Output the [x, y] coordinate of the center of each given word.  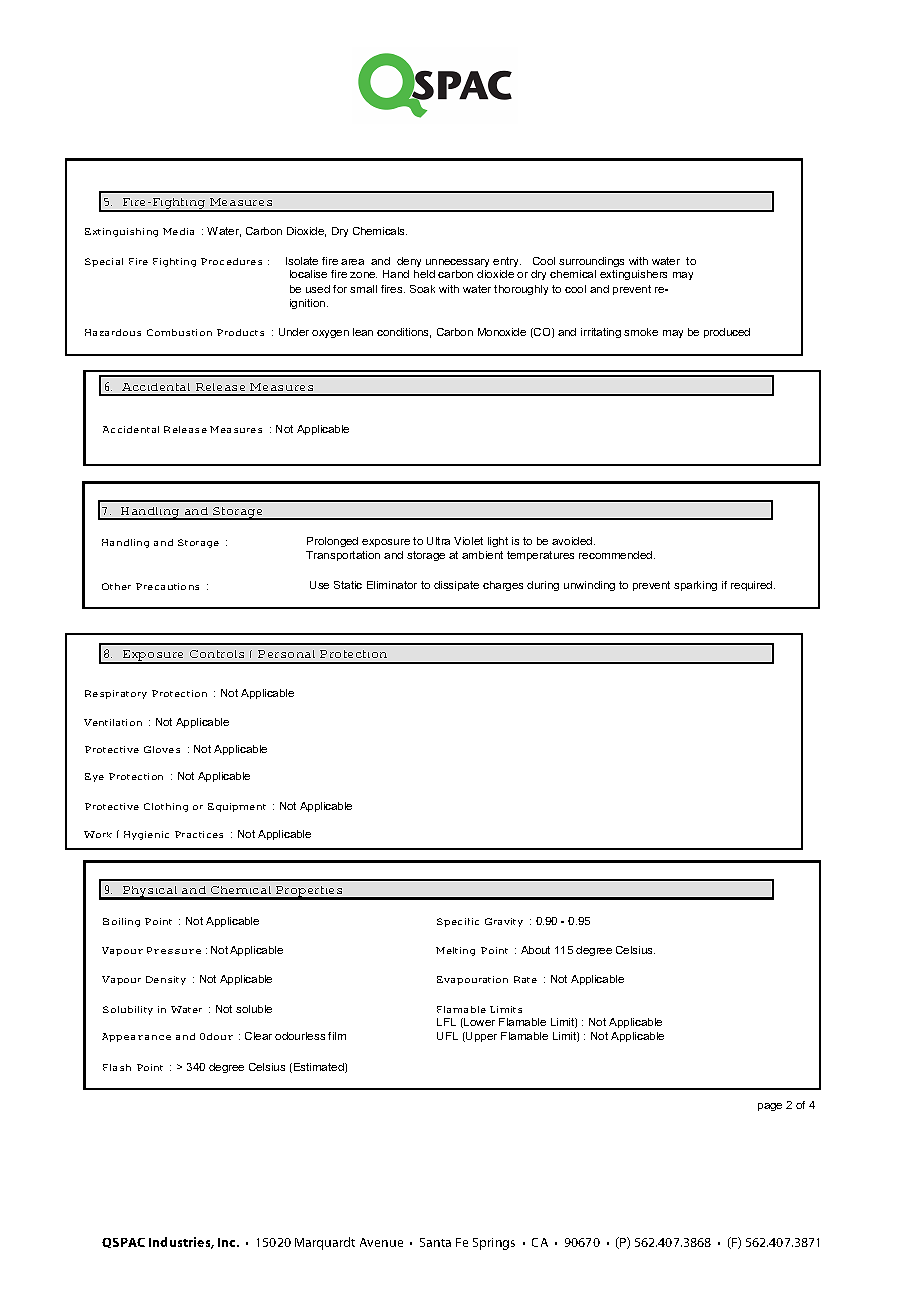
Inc [228, 1242]
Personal [286, 654]
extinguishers [633, 275]
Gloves [162, 749]
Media [178, 231]
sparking [695, 586]
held [424, 274]
